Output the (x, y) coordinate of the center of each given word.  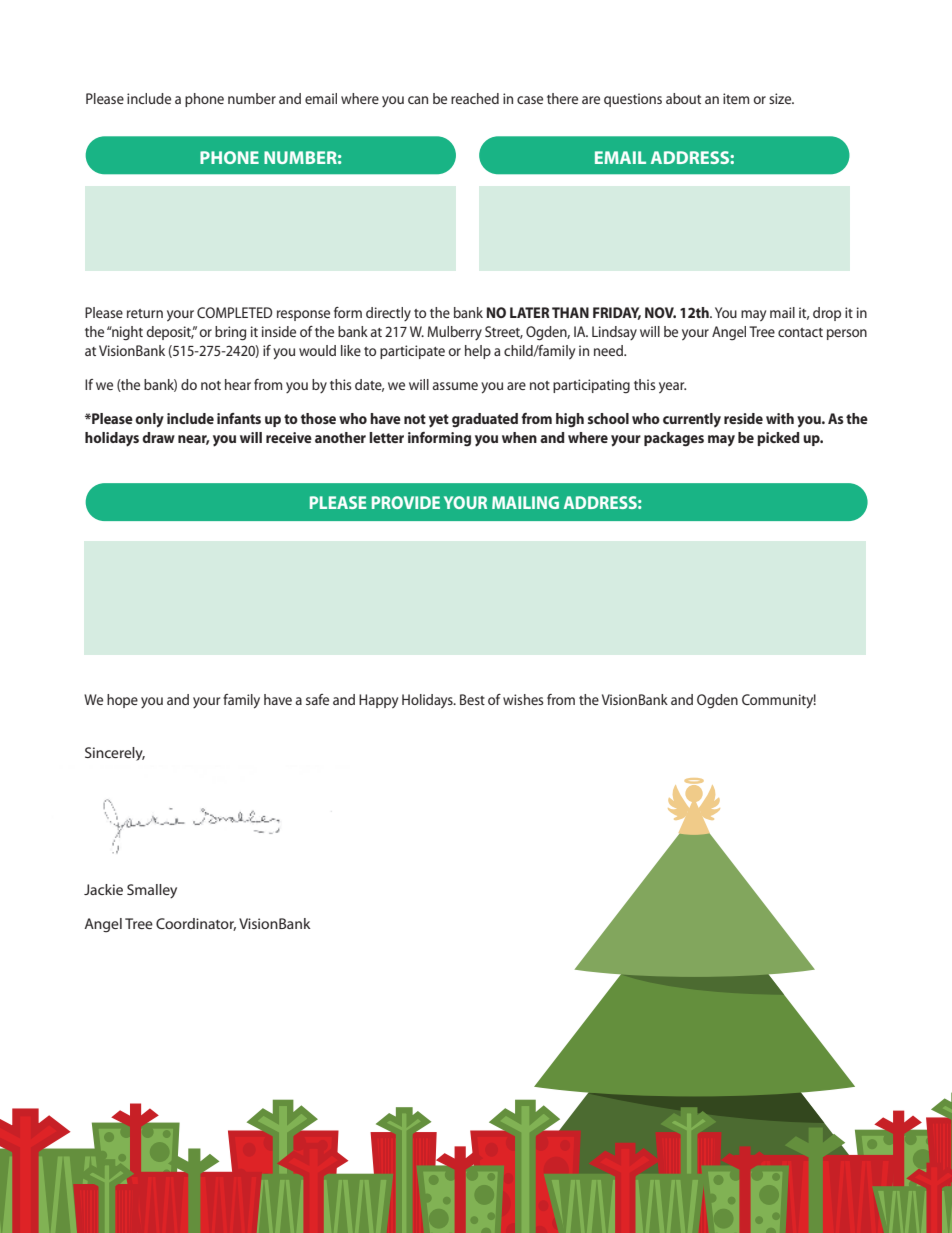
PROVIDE (406, 502)
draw (158, 437)
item (736, 98)
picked (778, 439)
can (418, 100)
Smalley (152, 891)
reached (475, 98)
